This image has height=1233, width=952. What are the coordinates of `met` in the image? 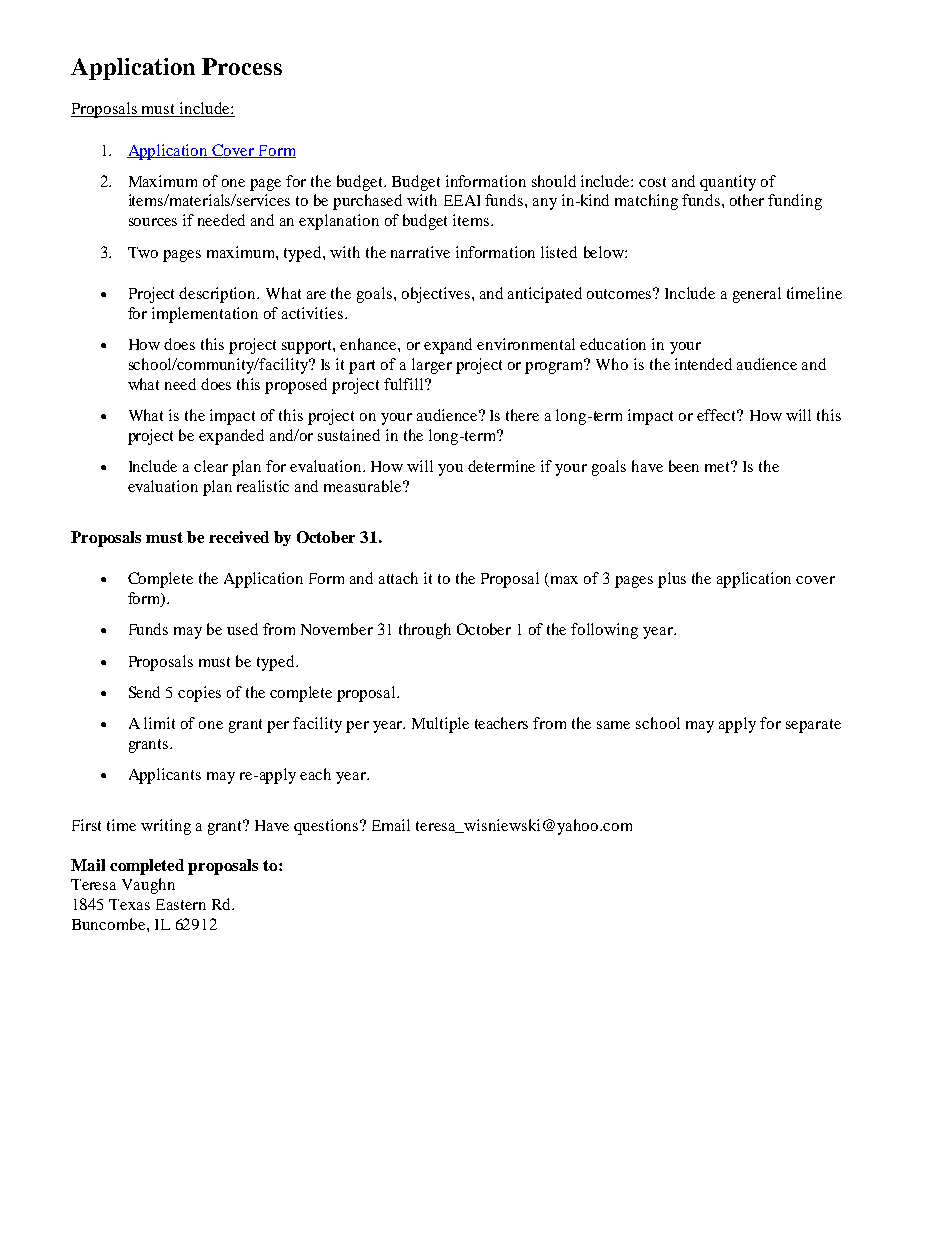 It's located at (719, 466).
